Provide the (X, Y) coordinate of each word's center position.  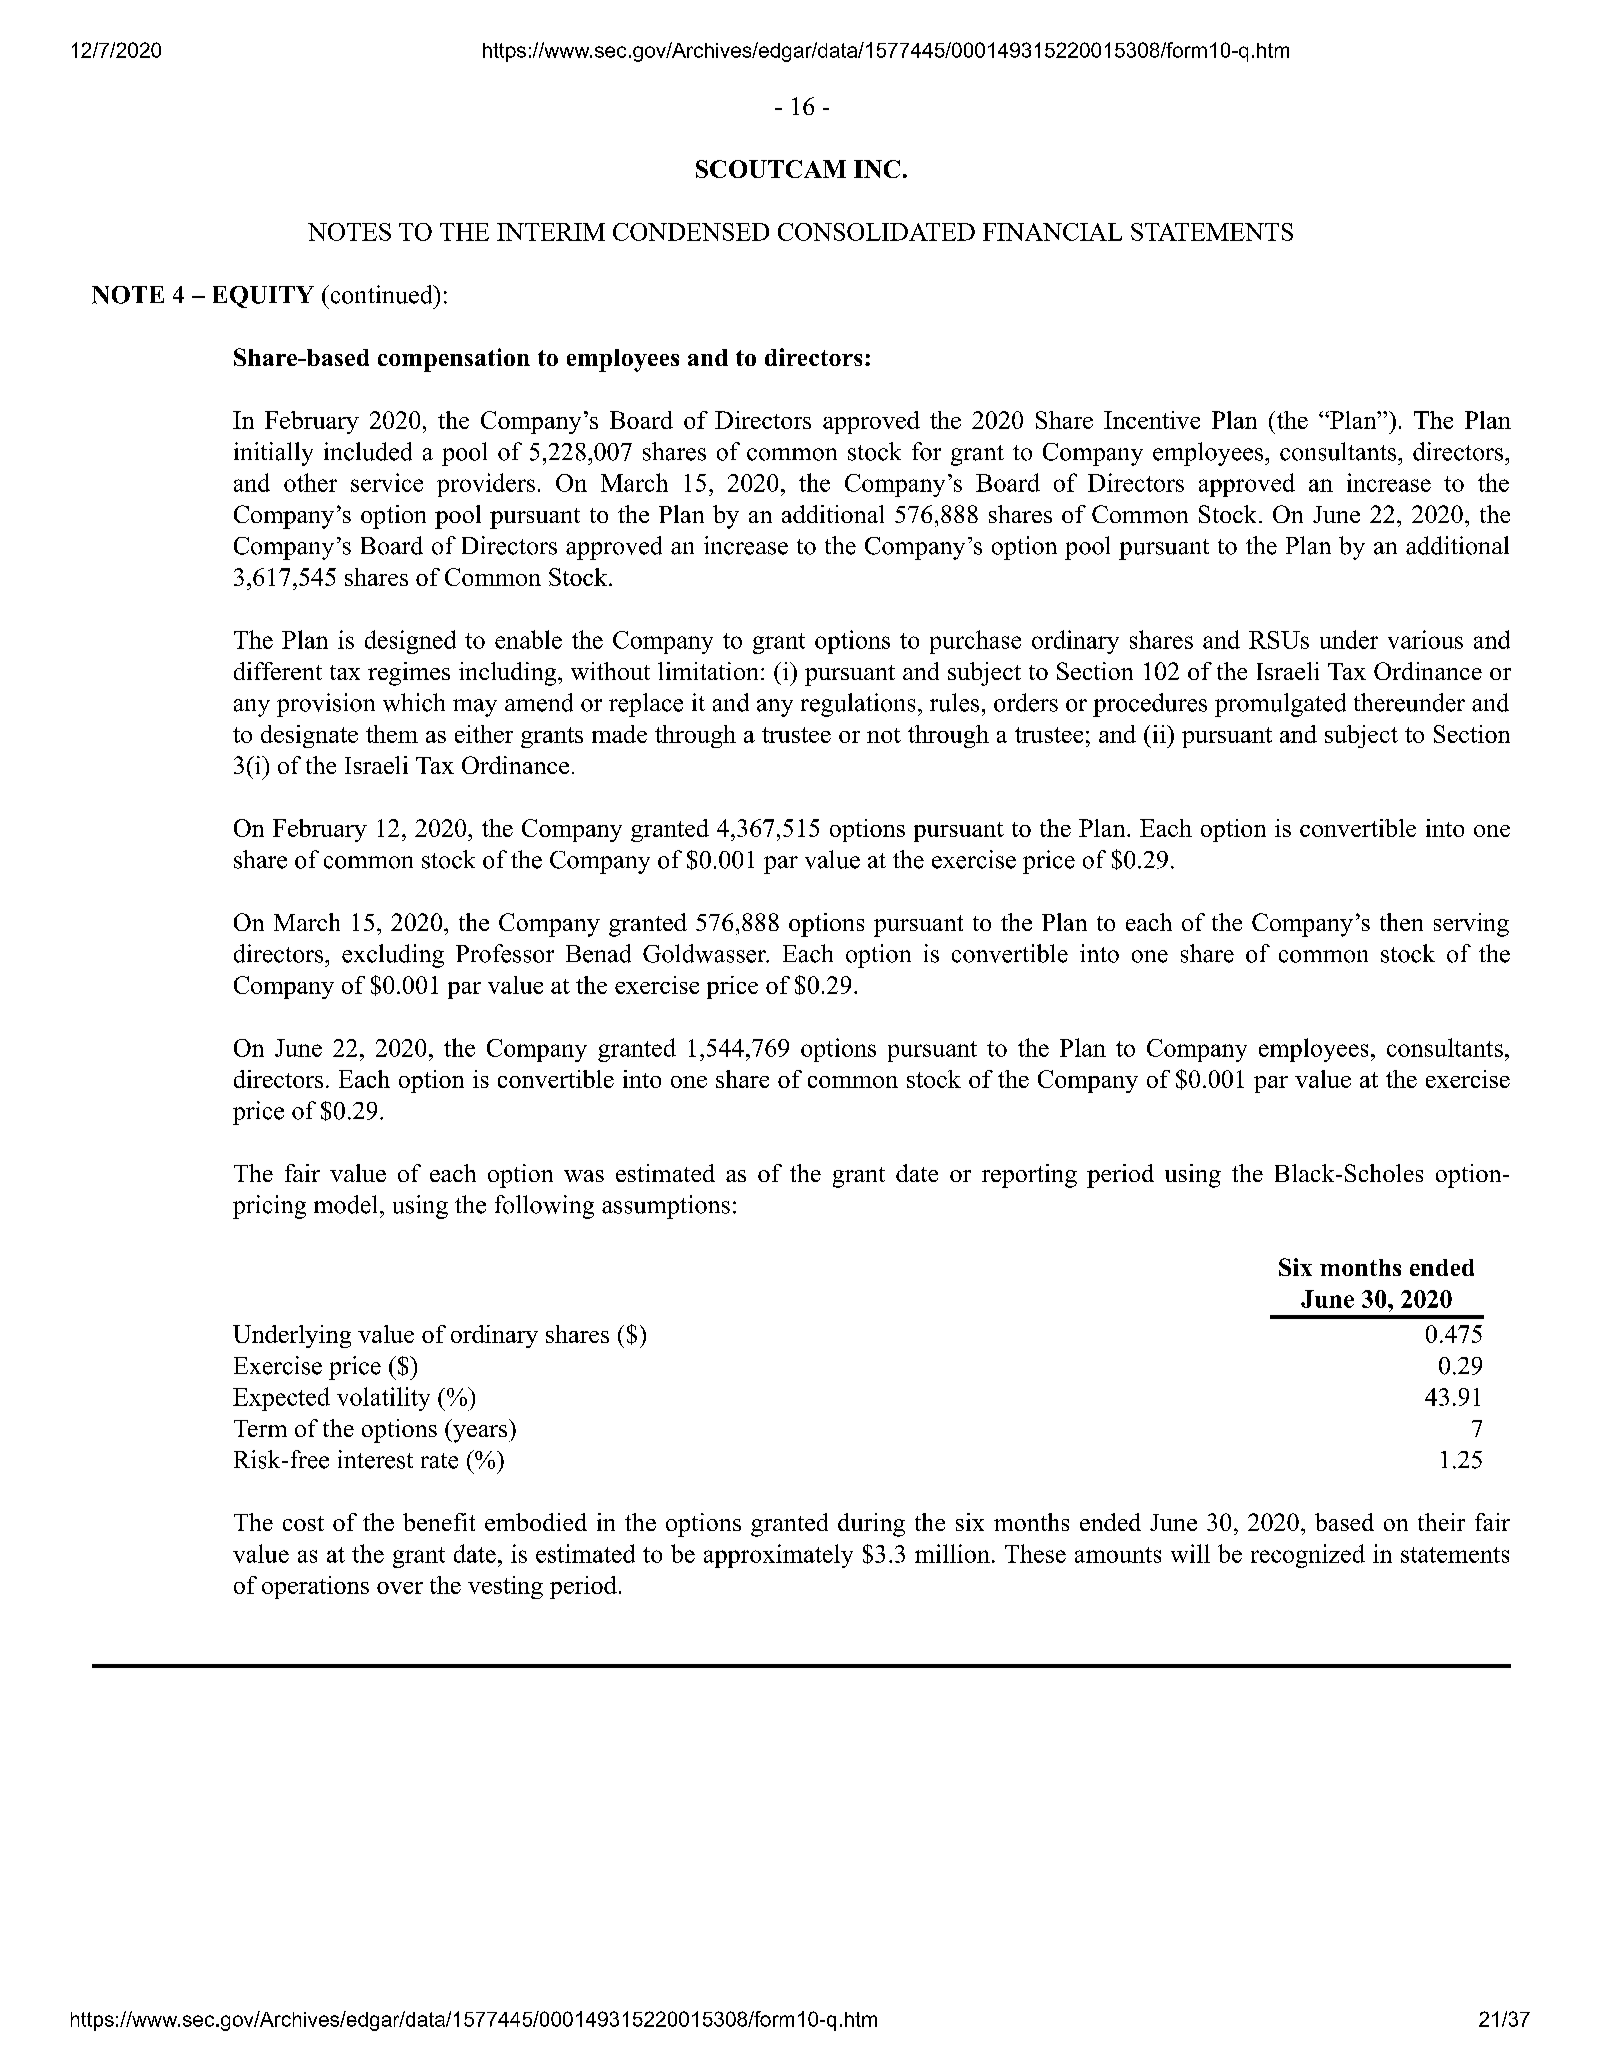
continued (381, 294)
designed (410, 642)
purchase (975, 642)
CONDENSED (691, 232)
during (871, 1525)
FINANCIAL (1052, 232)
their (1441, 1522)
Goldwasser (706, 953)
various (1425, 639)
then (1401, 922)
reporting (1029, 1176)
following (544, 1207)
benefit (439, 1522)
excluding (393, 956)
